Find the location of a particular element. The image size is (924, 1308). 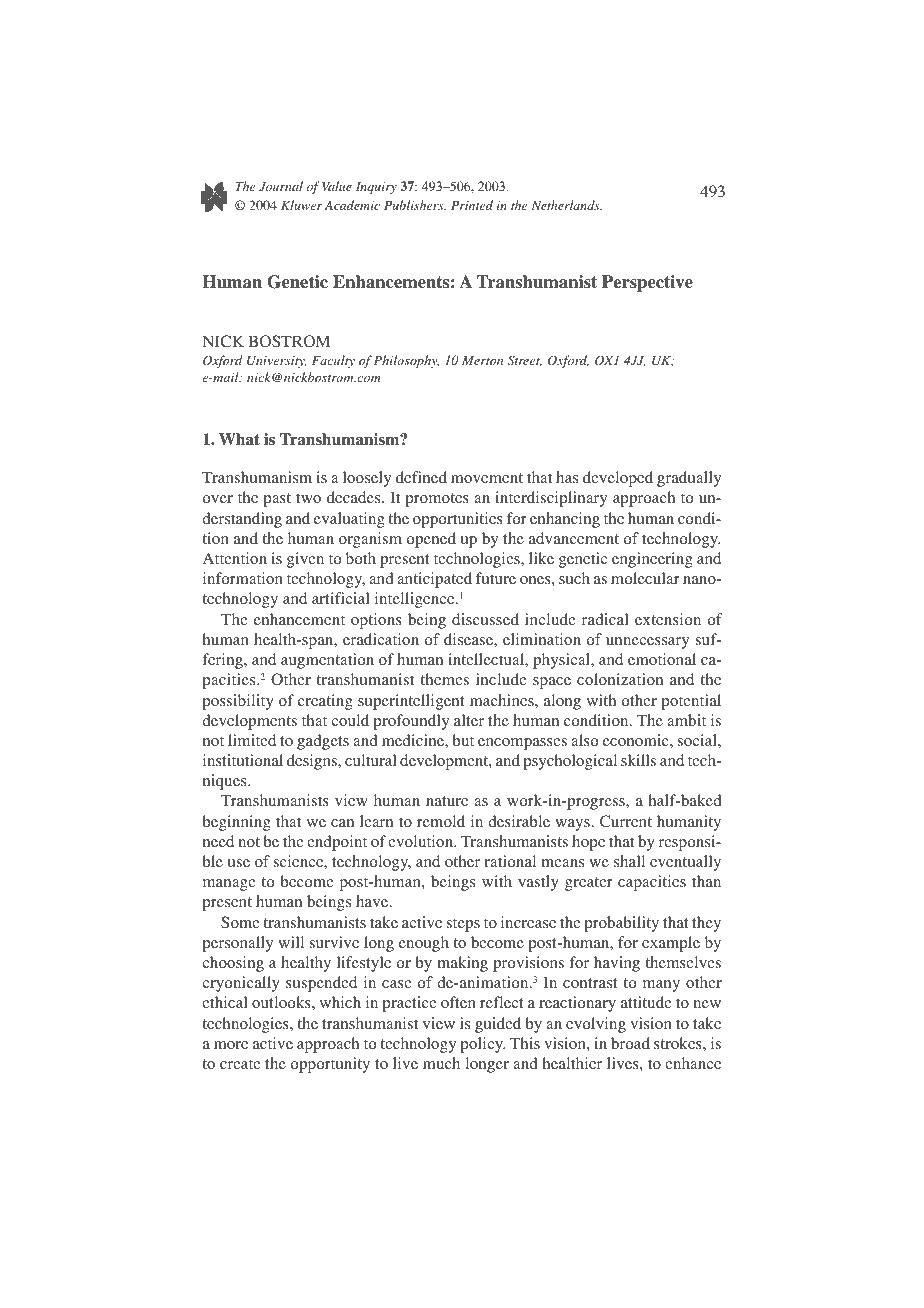

beginning is located at coordinates (236, 823).
